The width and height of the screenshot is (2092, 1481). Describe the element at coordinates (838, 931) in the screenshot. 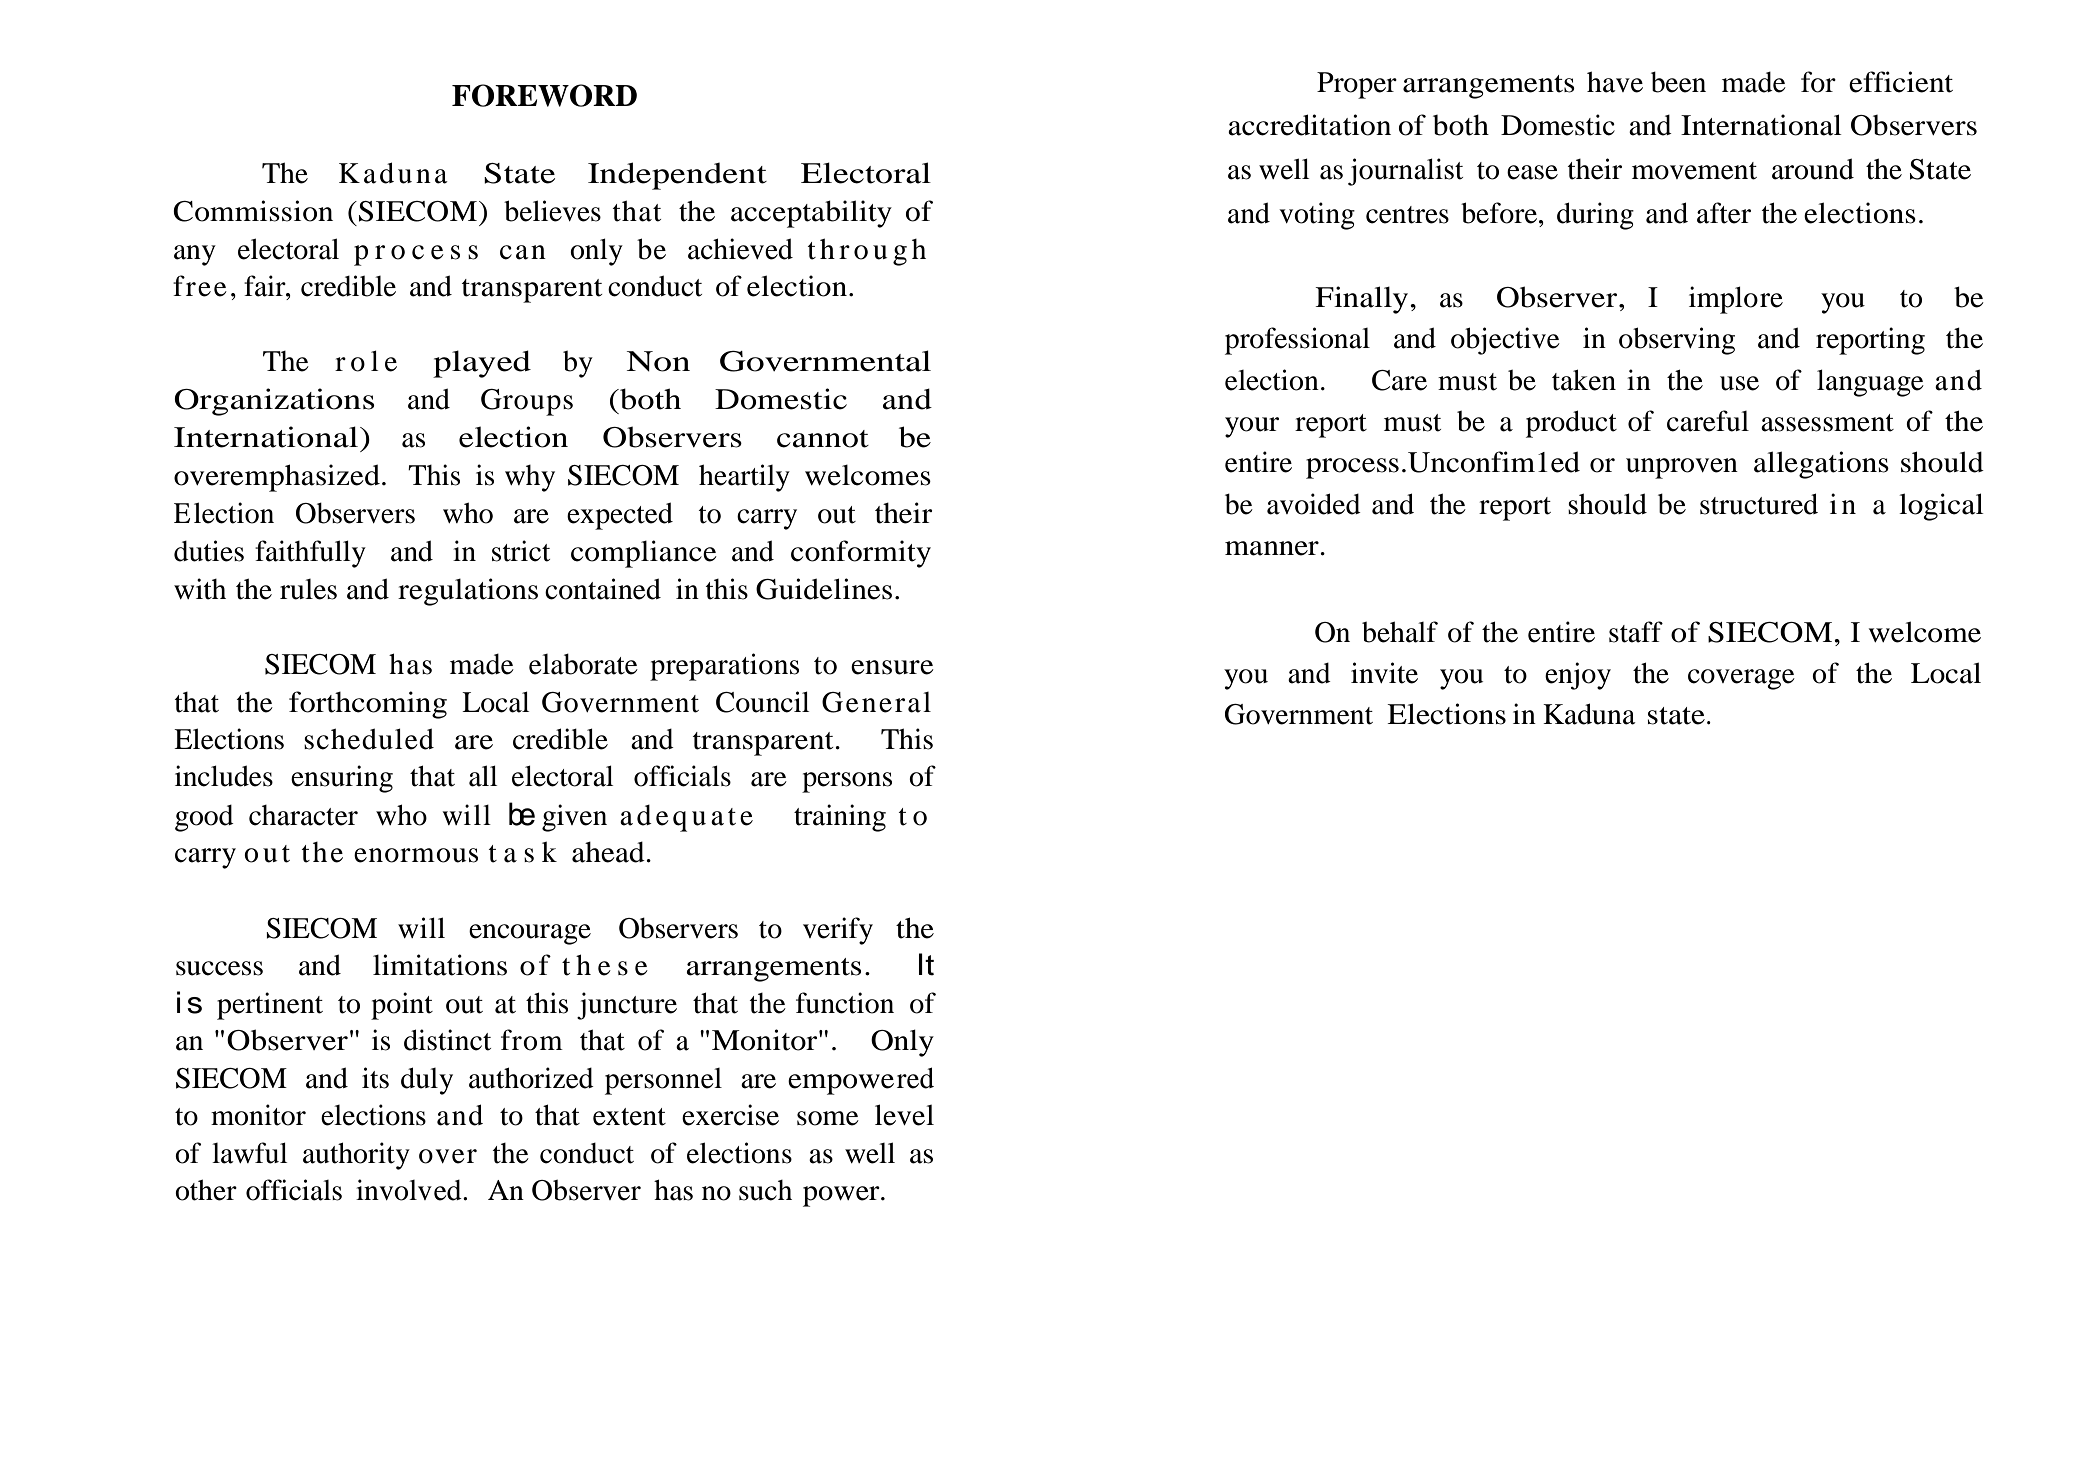

I see `verify` at that location.
